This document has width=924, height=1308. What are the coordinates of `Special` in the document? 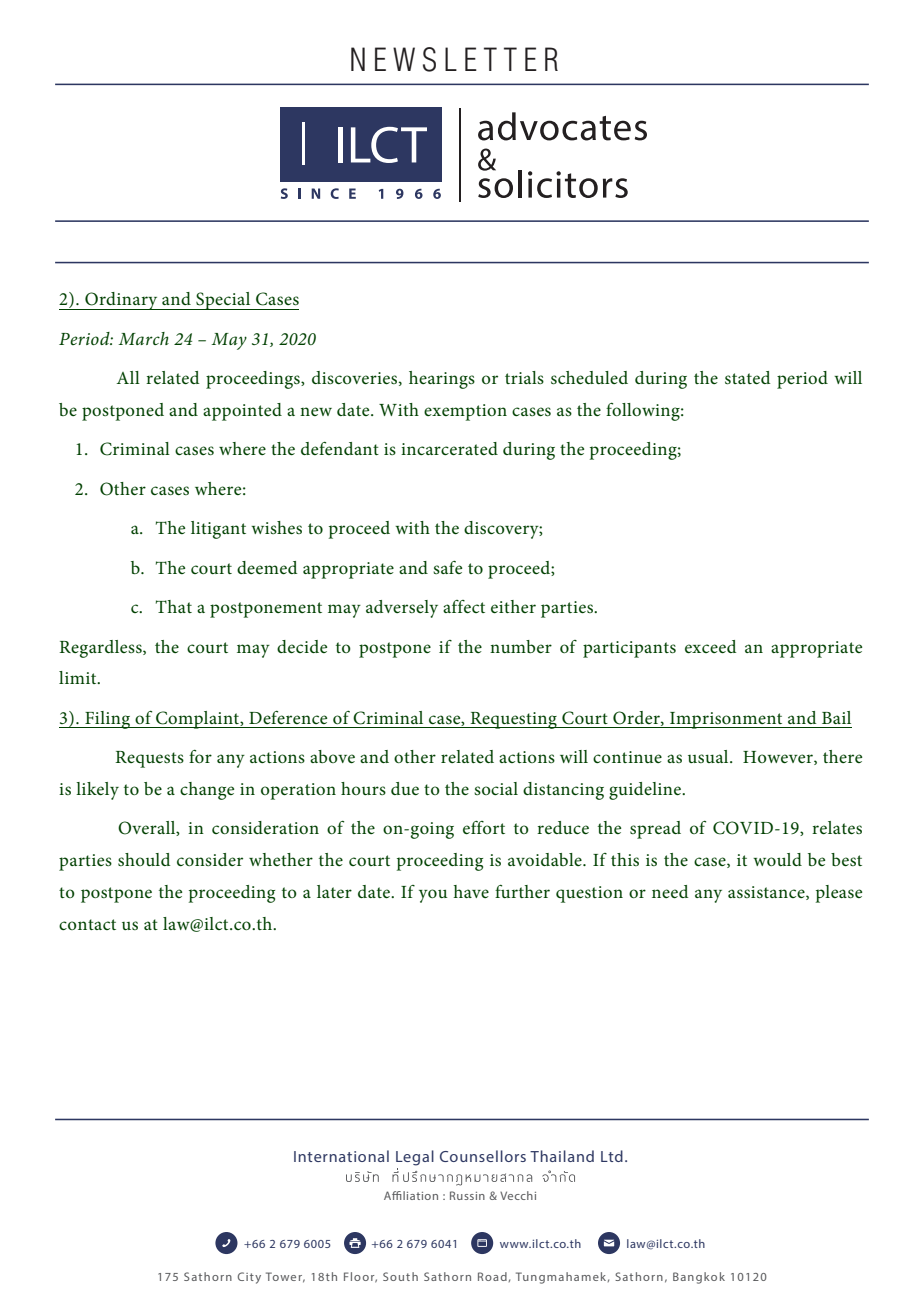 It's located at (223, 301).
